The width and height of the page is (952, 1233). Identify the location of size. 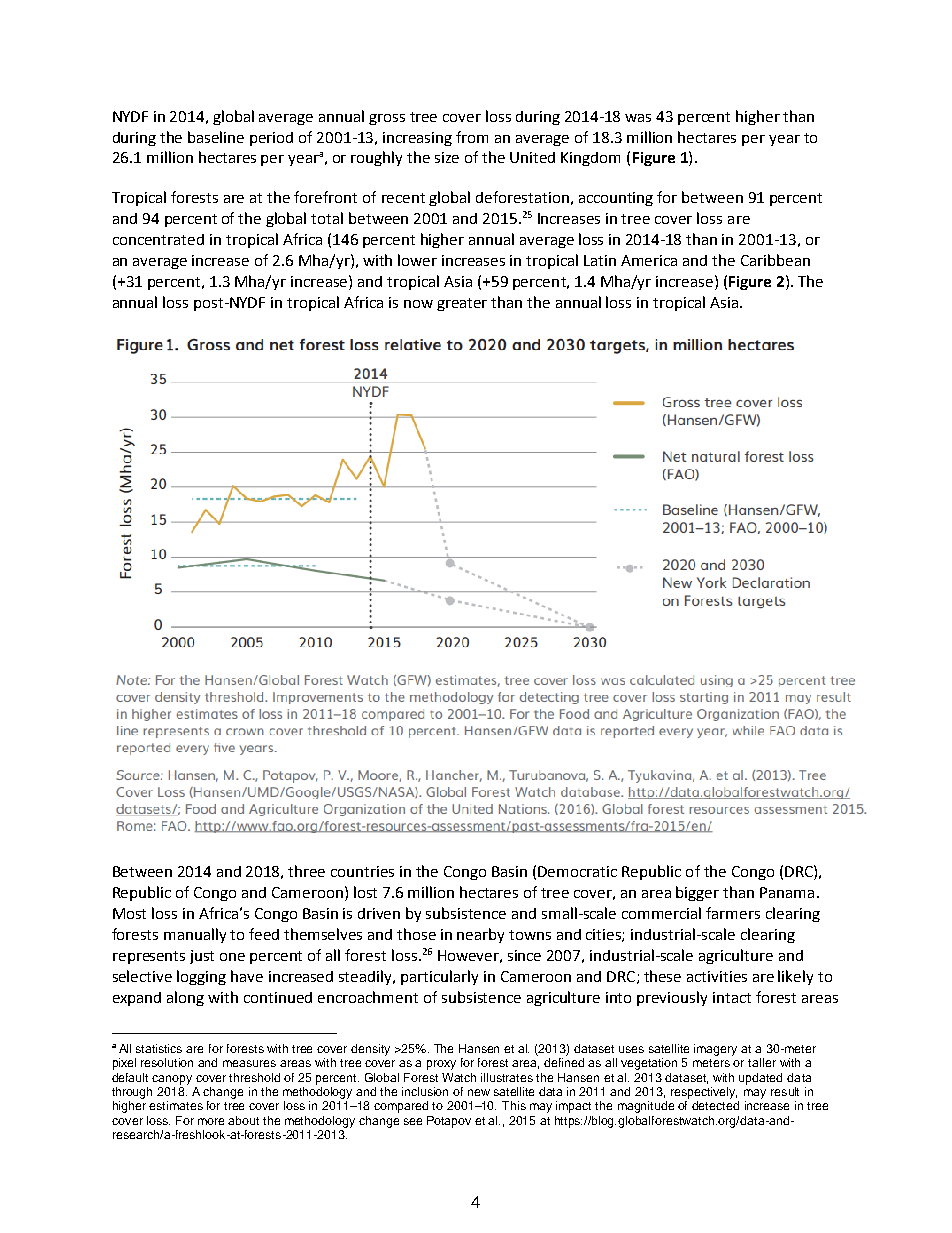
(447, 157).
